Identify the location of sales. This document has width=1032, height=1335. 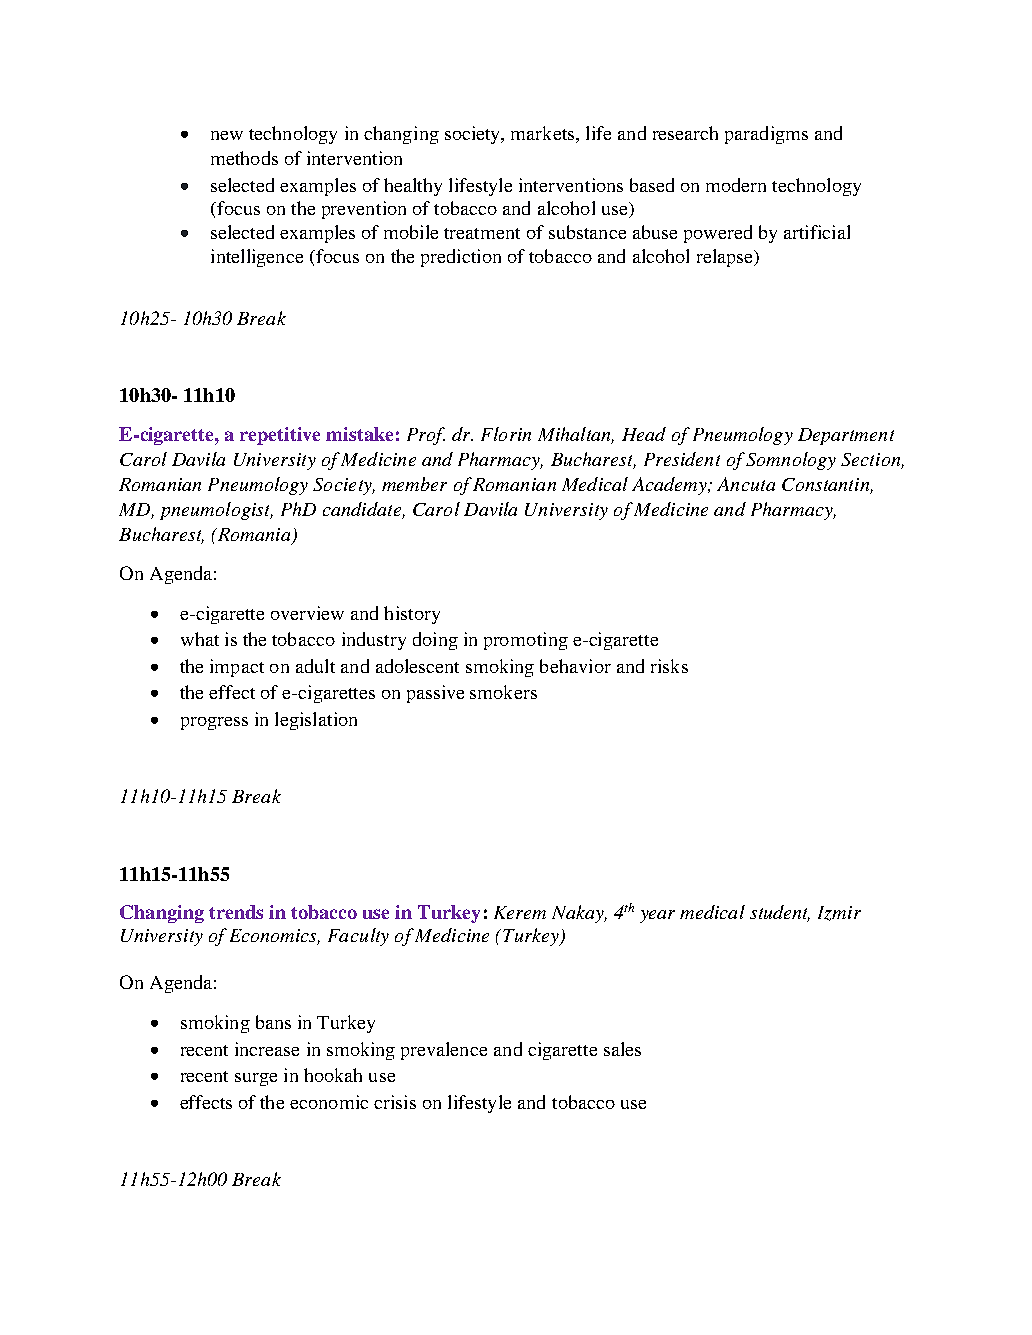
(622, 1049).
